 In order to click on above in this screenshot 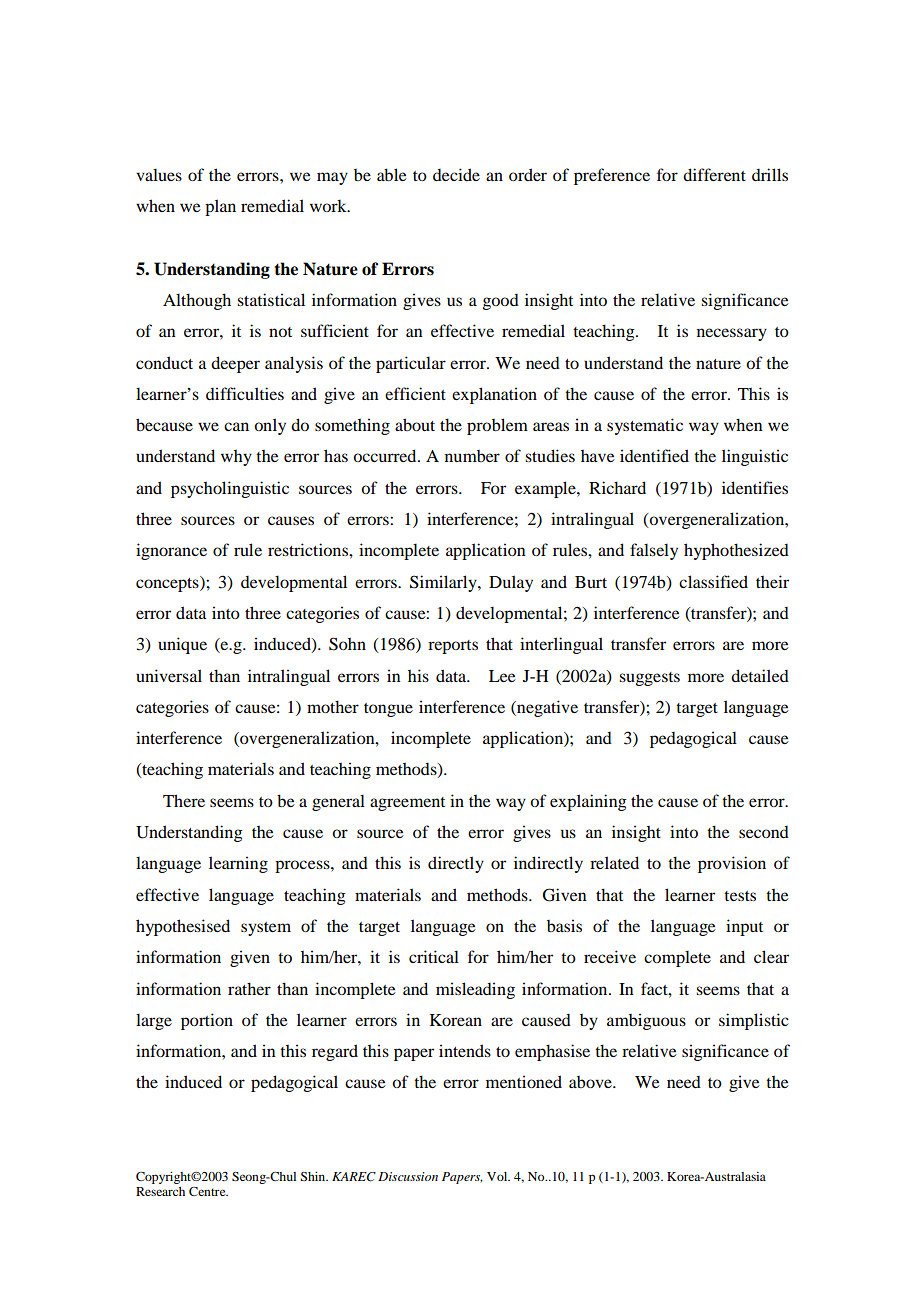, I will do `click(591, 1082)`.
